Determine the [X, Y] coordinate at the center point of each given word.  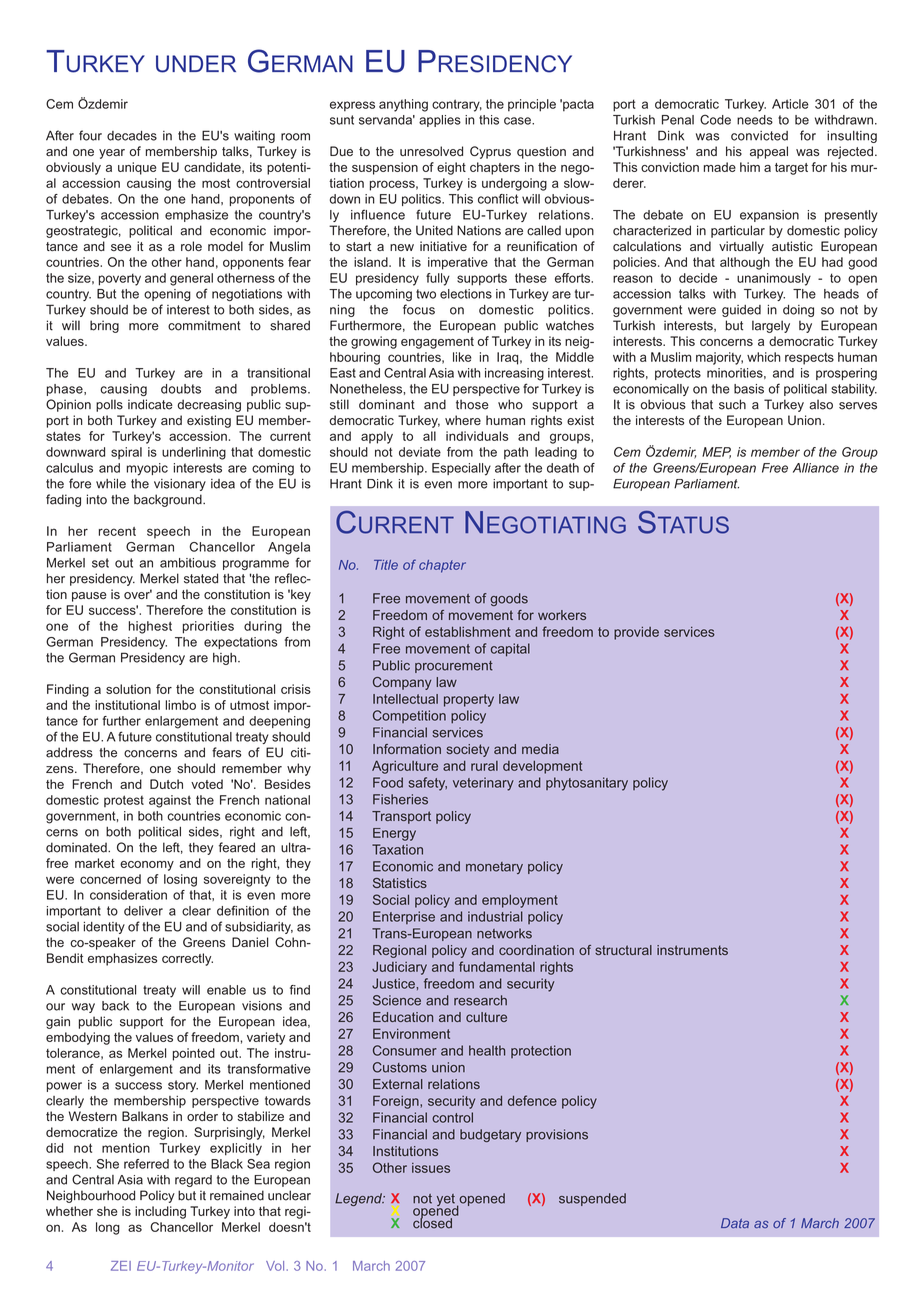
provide [636, 633]
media [540, 749]
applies [440, 121]
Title [386, 565]
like [462, 357]
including [160, 1212]
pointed [194, 1054]
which [764, 357]
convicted [759, 136]
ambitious [188, 563]
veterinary [483, 784]
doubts [181, 389]
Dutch [166, 784]
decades [132, 136]
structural [623, 950]
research [480, 1000]
